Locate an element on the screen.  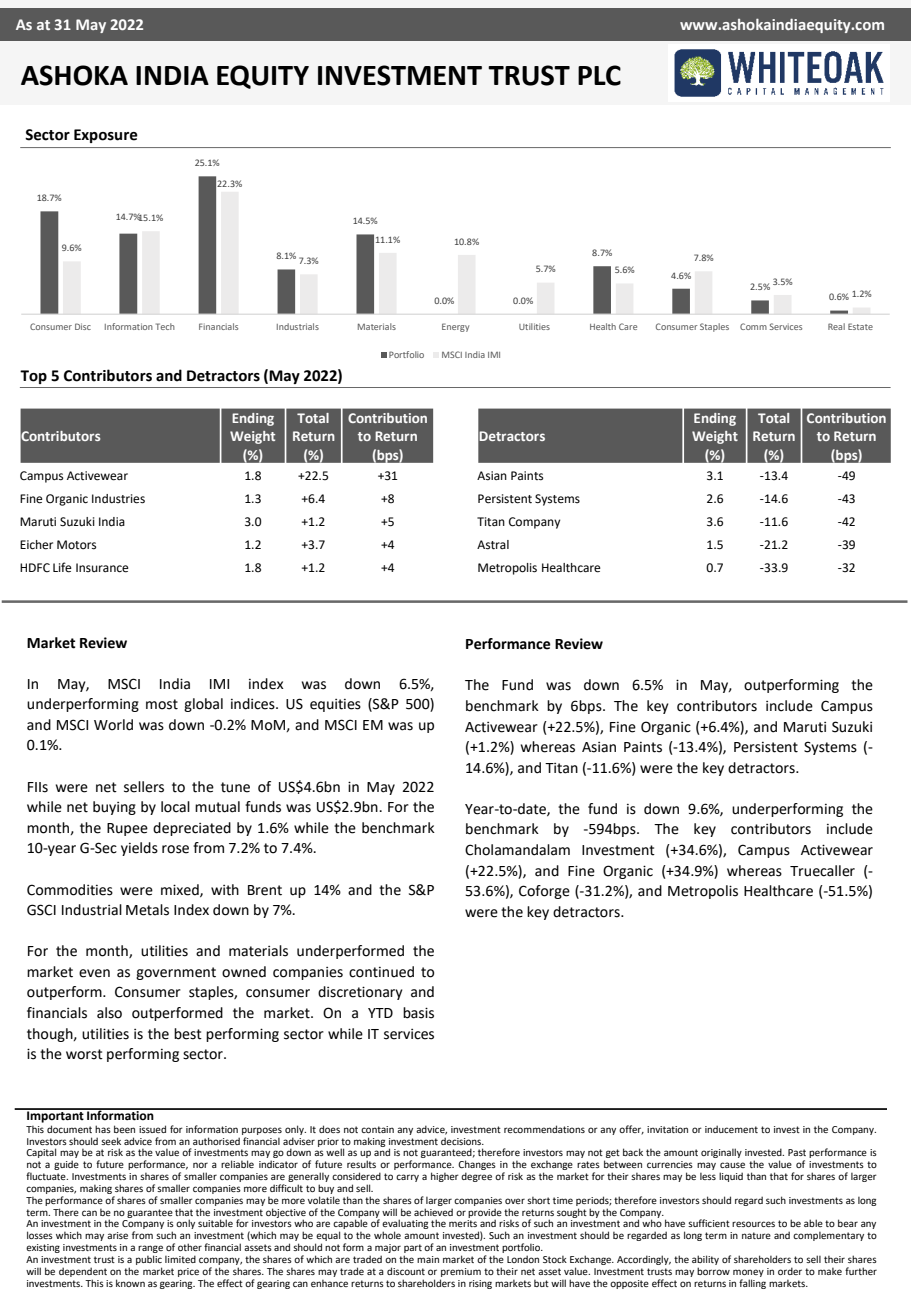
equities is located at coordinates (335, 705).
